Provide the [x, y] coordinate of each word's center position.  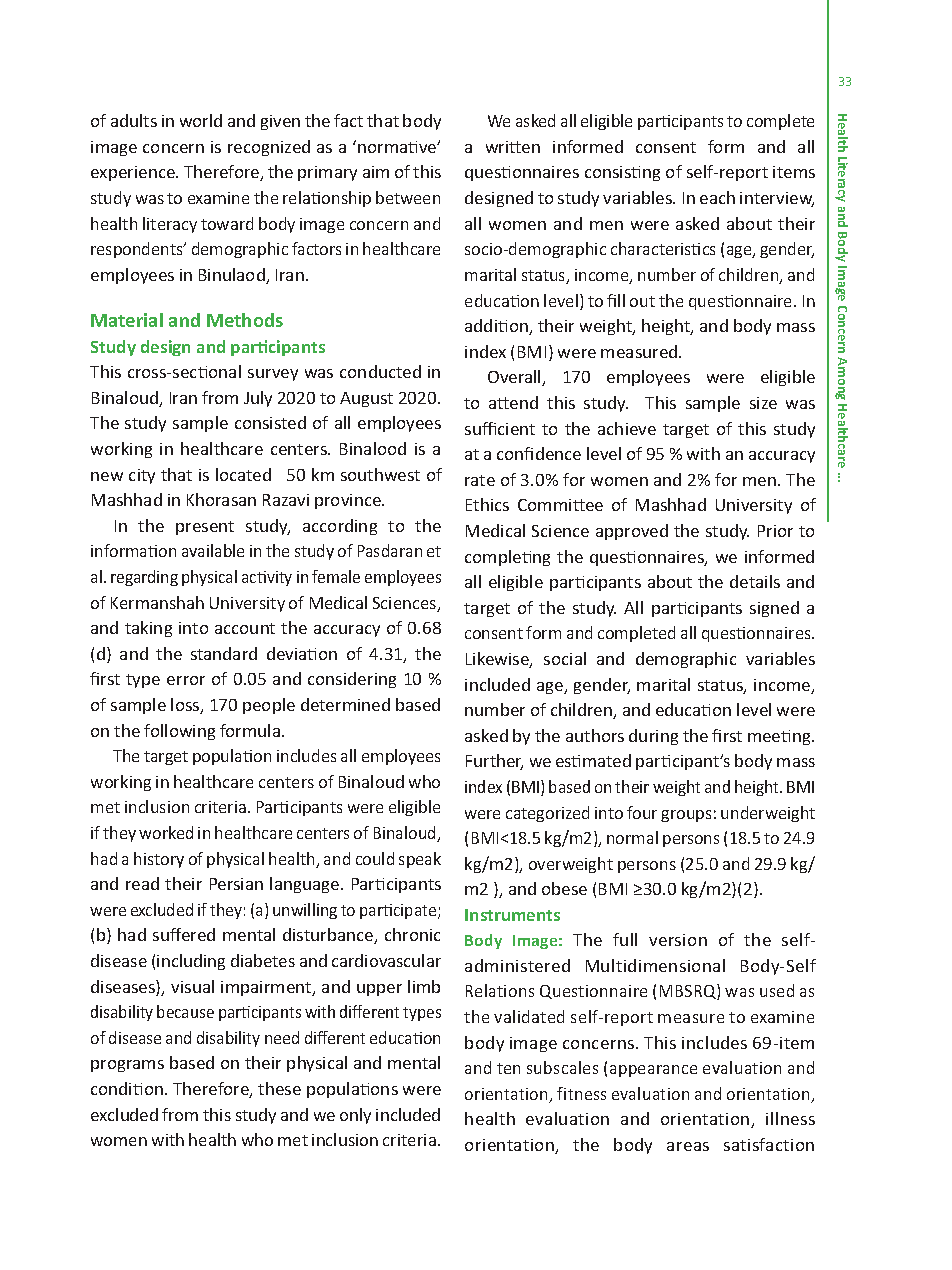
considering [352, 680]
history [159, 860]
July [258, 399]
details [755, 581]
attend [513, 402]
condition [127, 1088]
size [763, 403]
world [201, 120]
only [355, 1116]
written [513, 147]
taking [148, 629]
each [717, 197]
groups [686, 816]
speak [420, 860]
